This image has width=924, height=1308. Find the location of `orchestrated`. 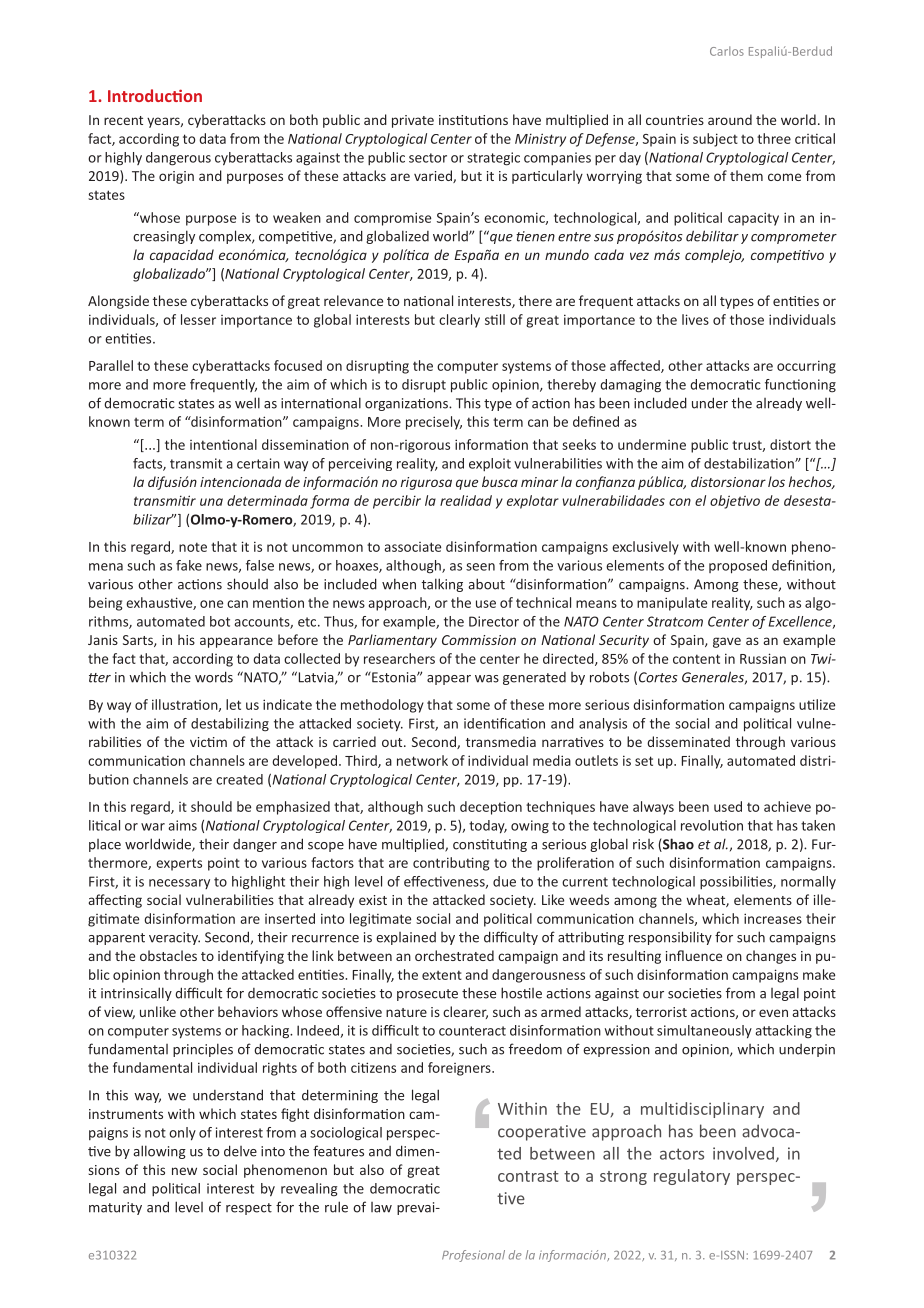

orchestrated is located at coordinates (454, 955).
